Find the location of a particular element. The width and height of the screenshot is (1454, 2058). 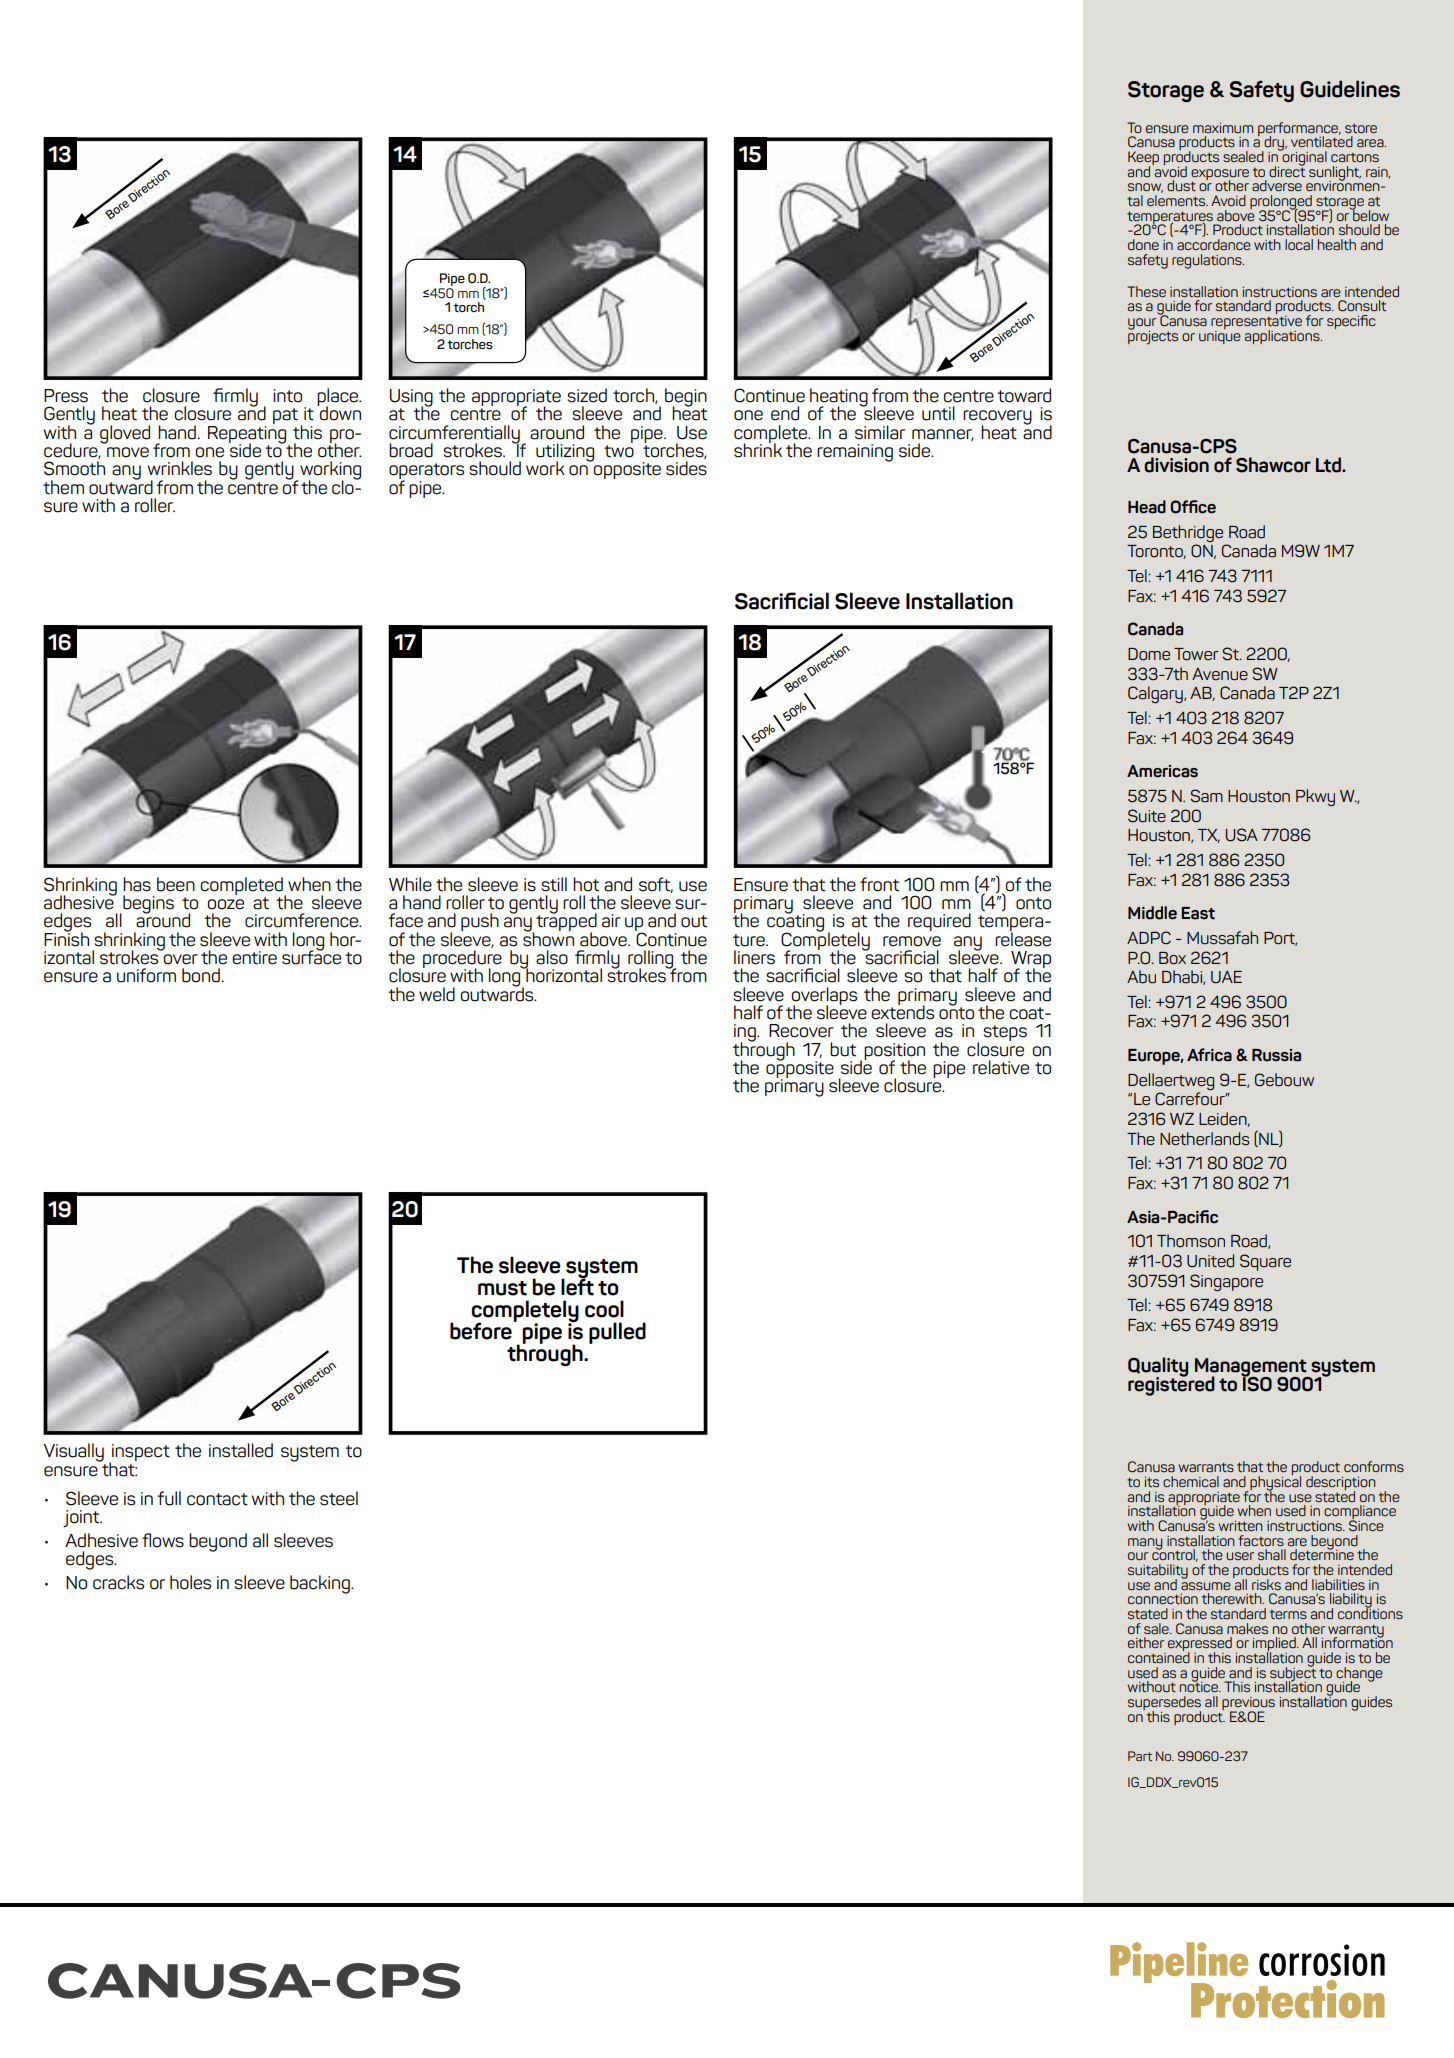

liners is located at coordinates (754, 957).
